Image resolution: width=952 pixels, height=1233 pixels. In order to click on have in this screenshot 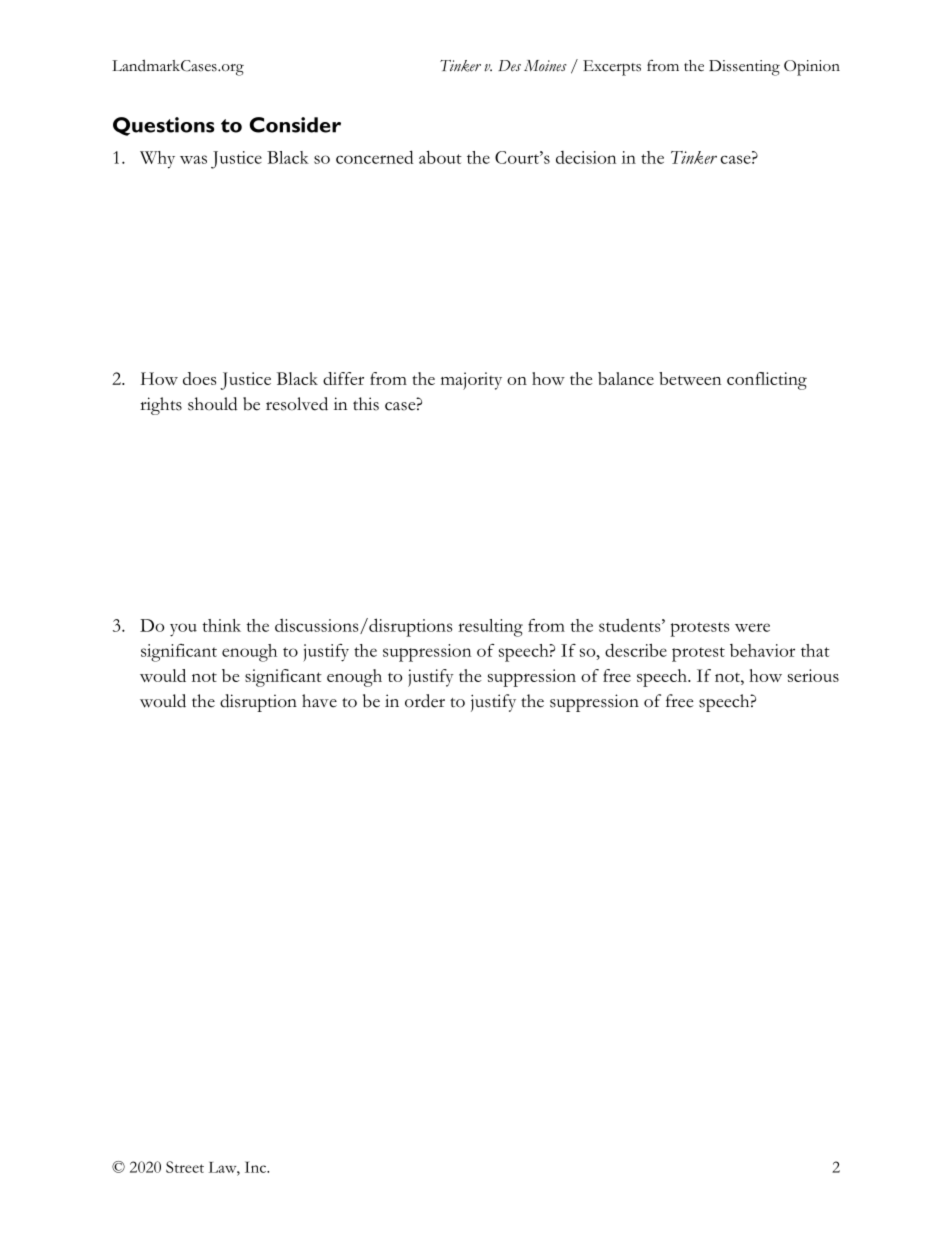, I will do `click(319, 701)`.
